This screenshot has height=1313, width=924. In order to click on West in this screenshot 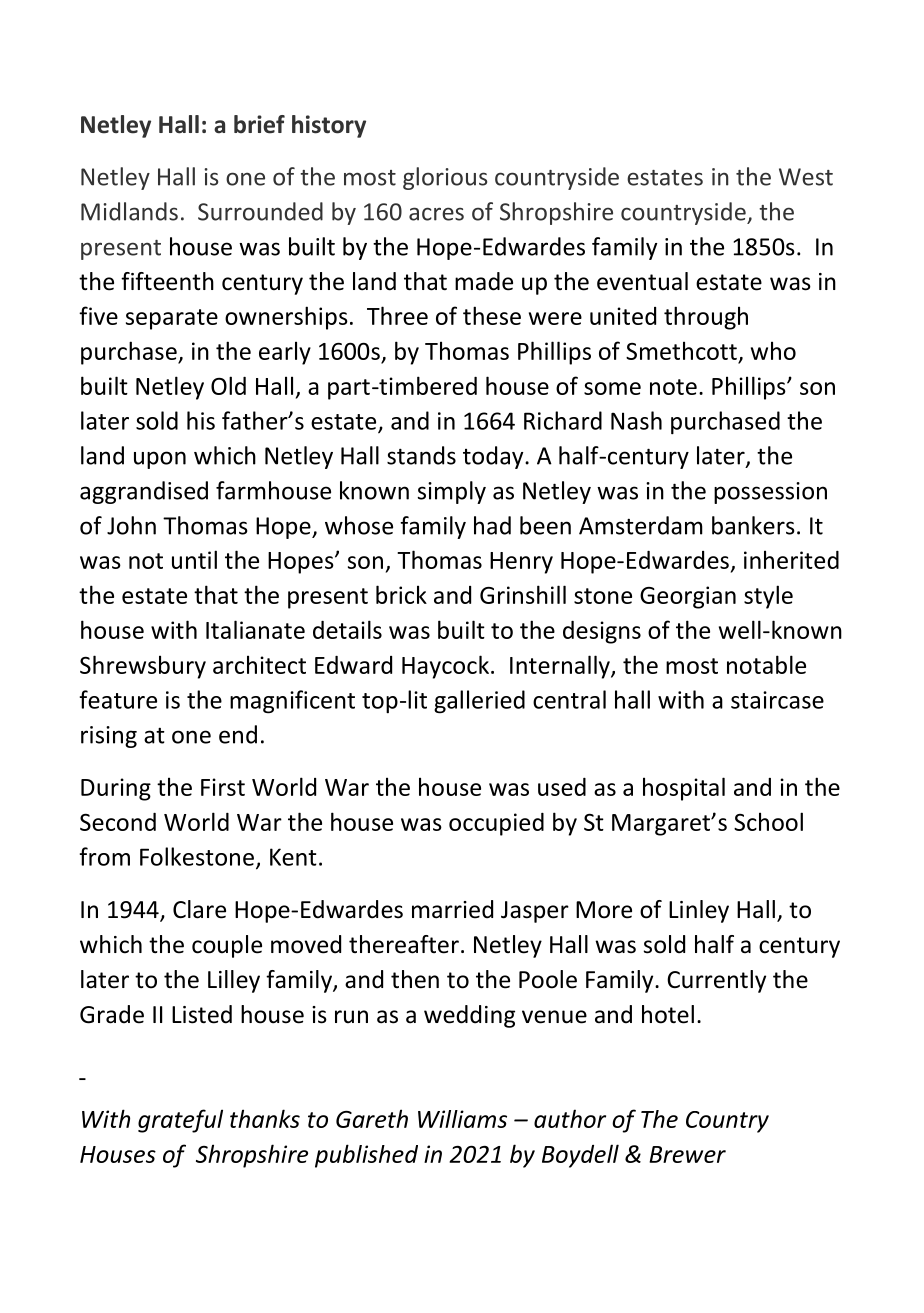, I will do `click(806, 177)`.
